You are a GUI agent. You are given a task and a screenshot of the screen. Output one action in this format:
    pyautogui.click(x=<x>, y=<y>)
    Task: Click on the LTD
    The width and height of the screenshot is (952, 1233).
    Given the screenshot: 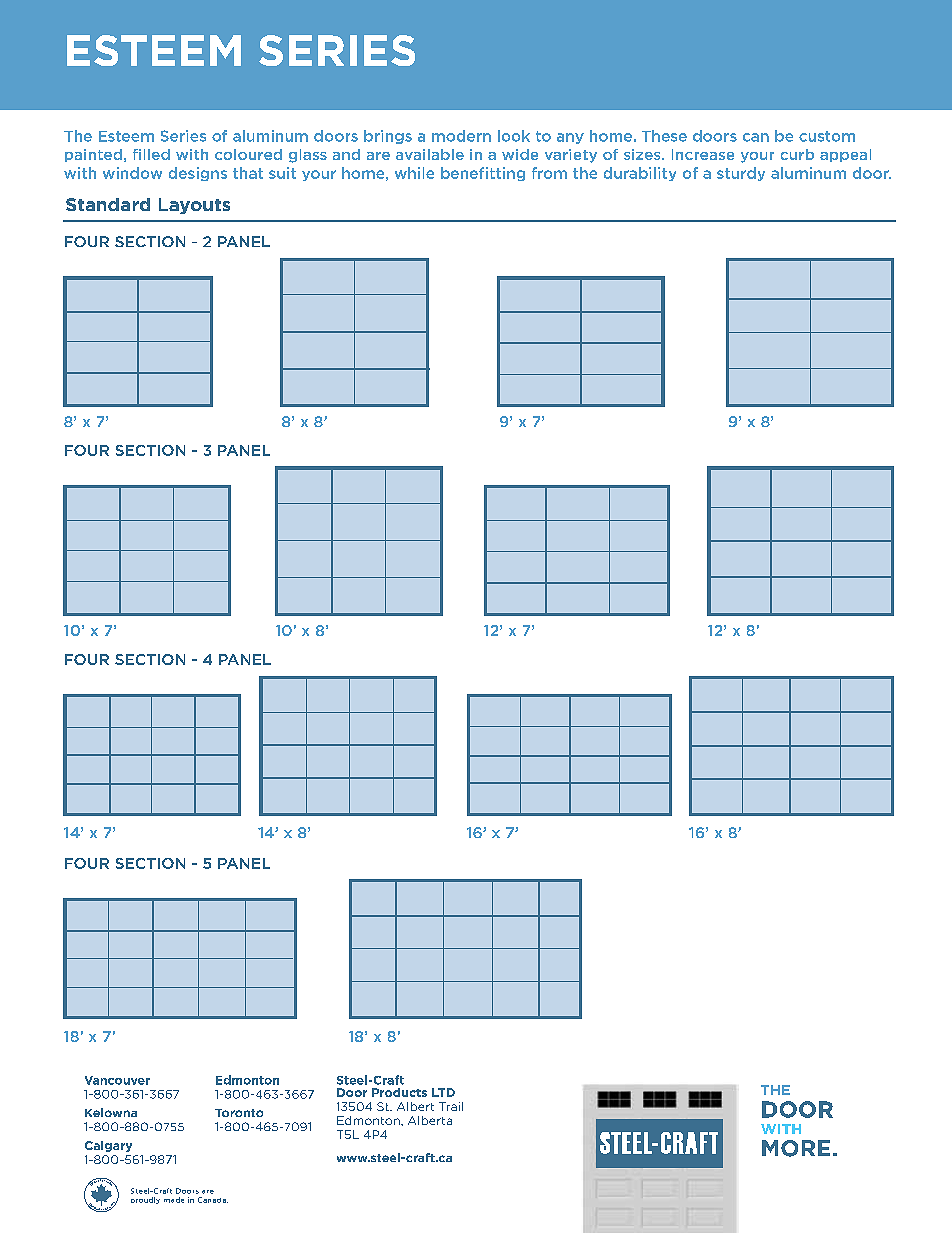 What is the action you would take?
    pyautogui.click(x=443, y=1092)
